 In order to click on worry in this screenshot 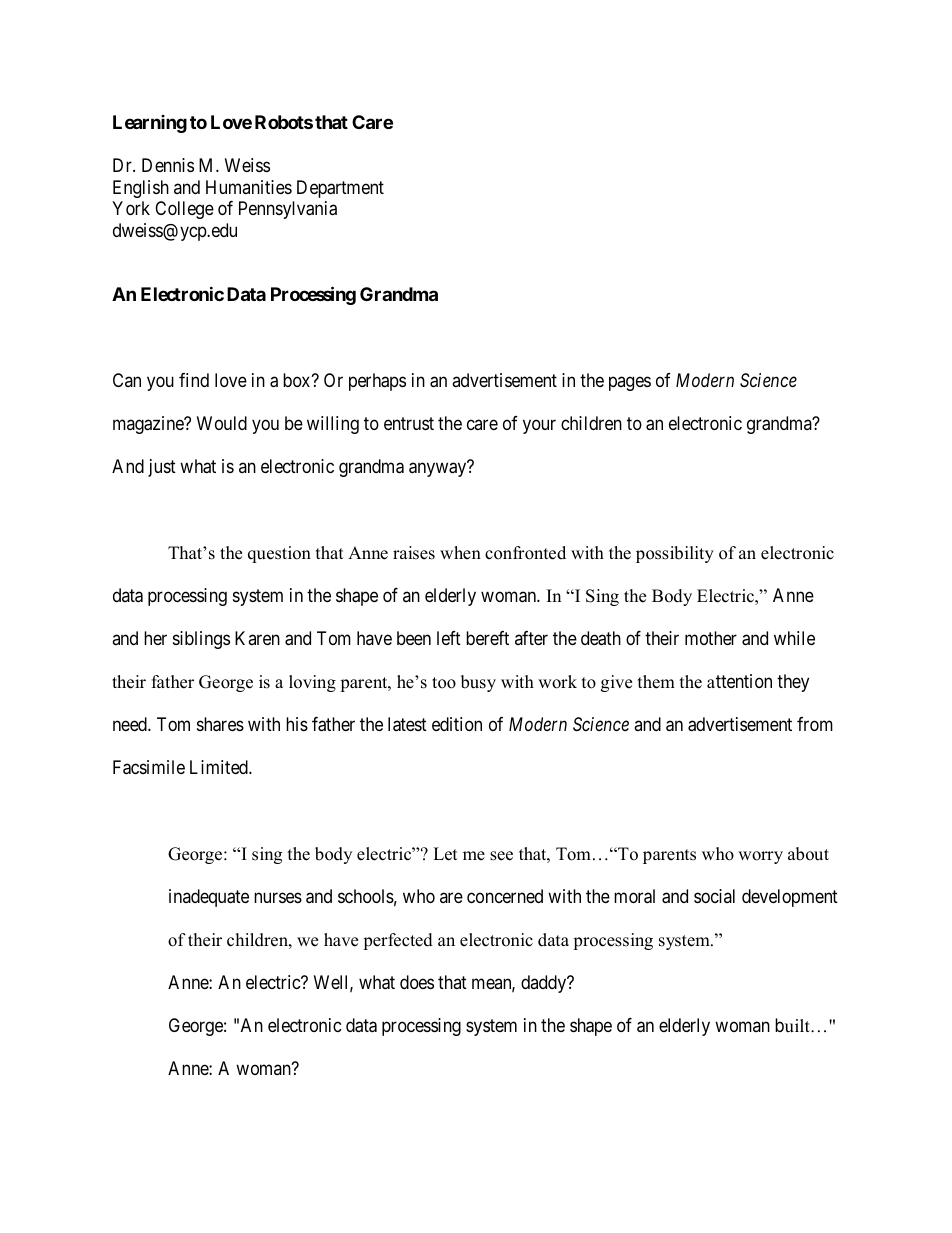, I will do `click(760, 857)`.
